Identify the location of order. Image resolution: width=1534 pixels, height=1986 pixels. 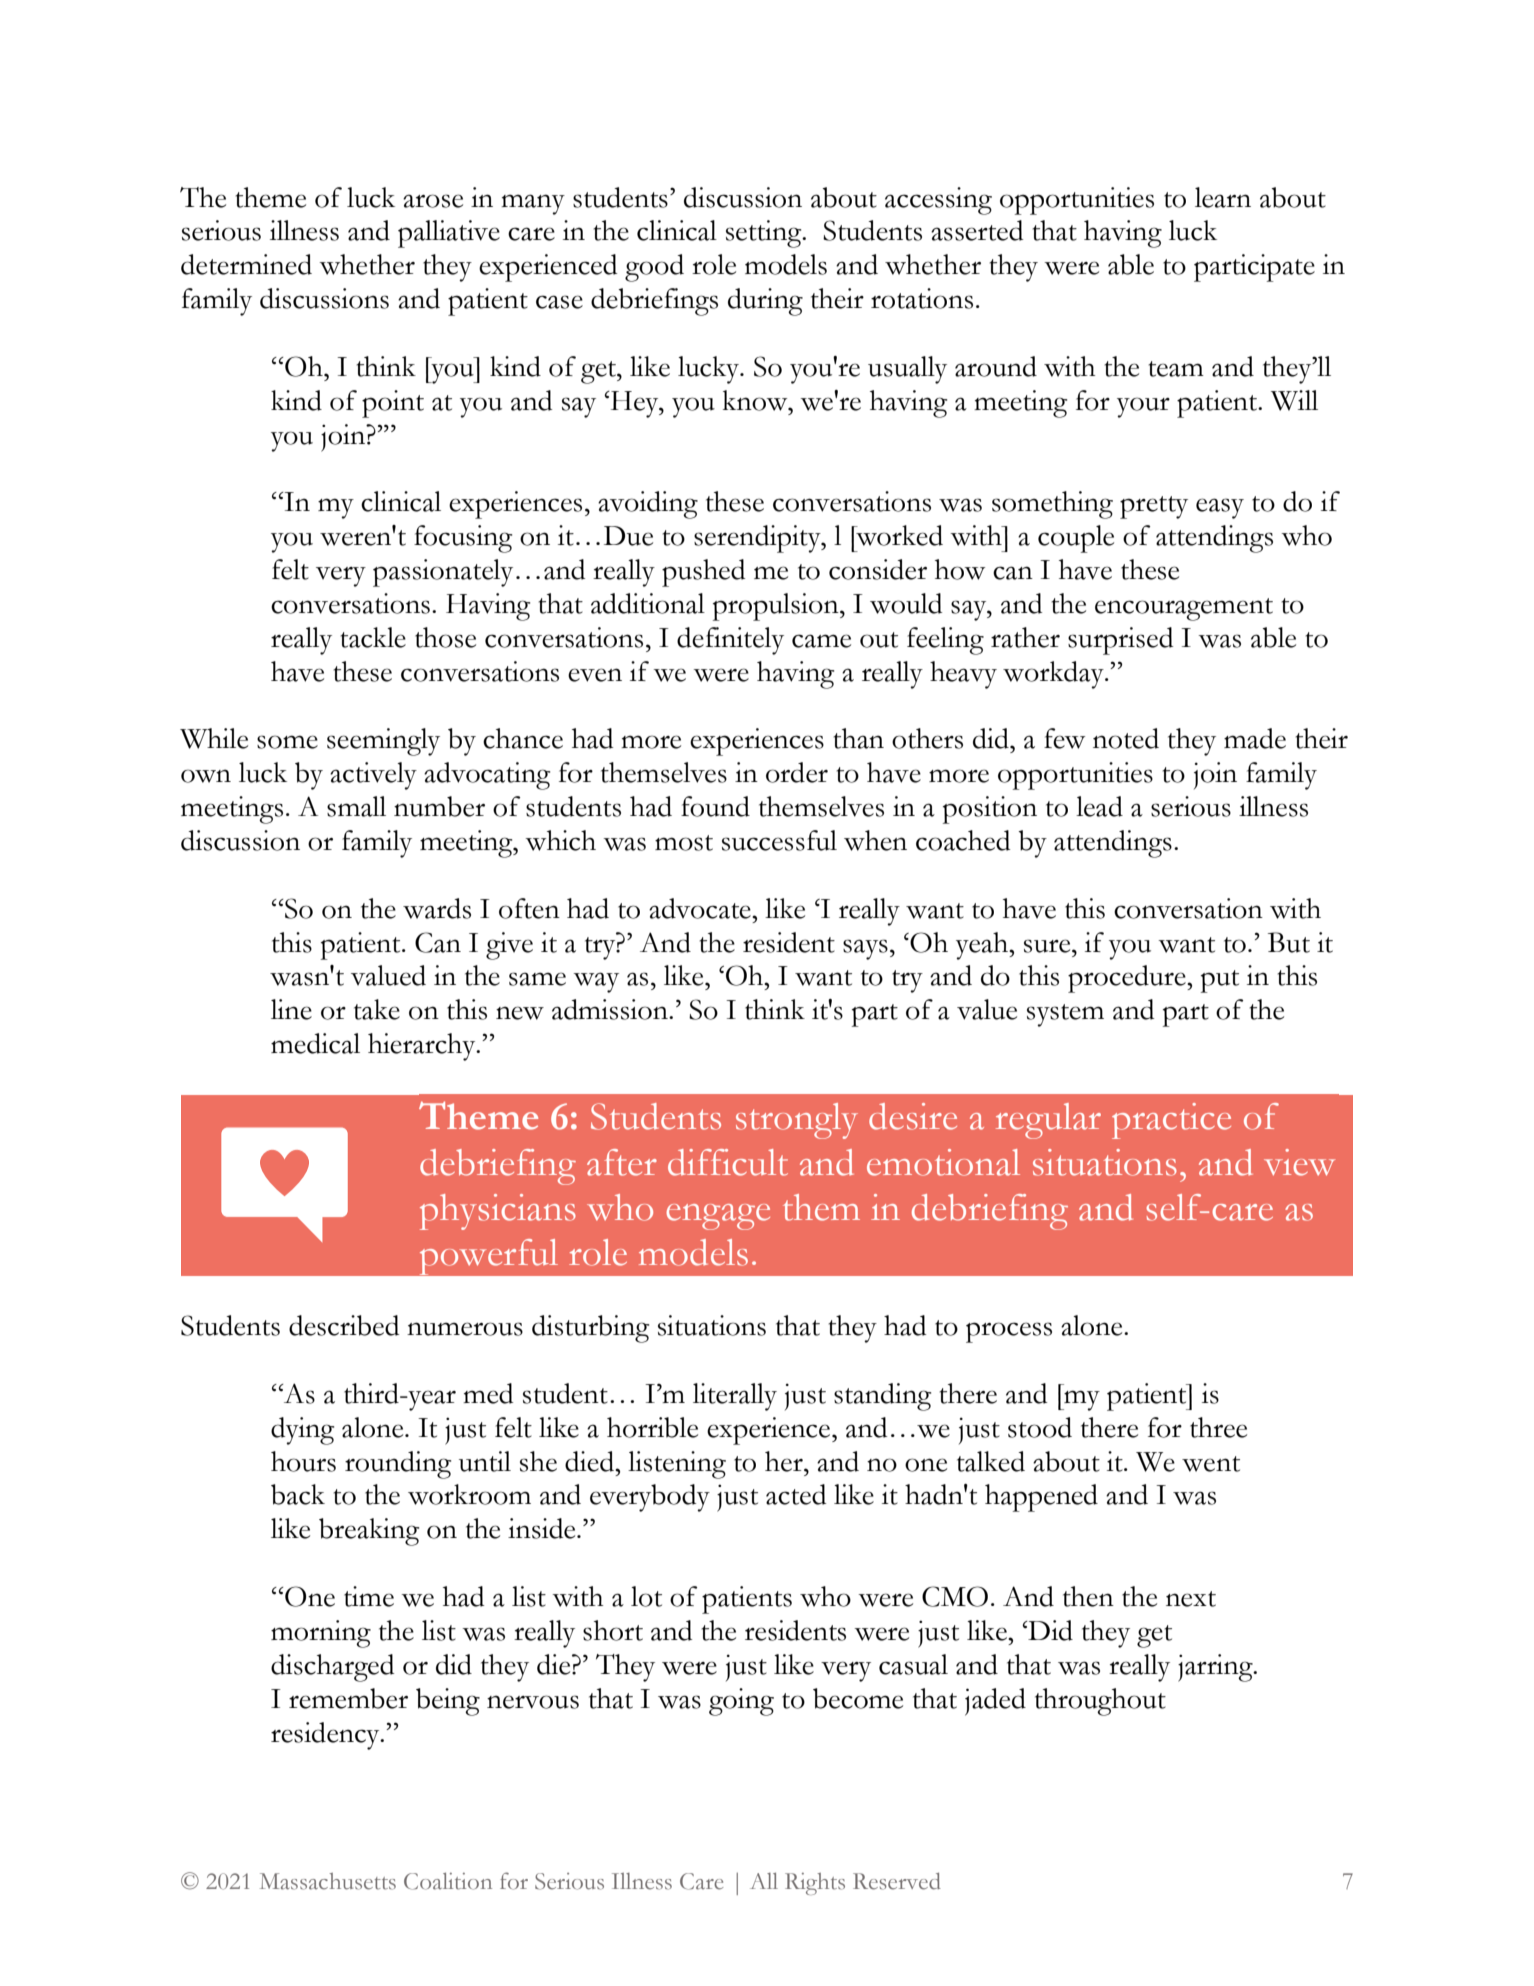
(797, 772).
